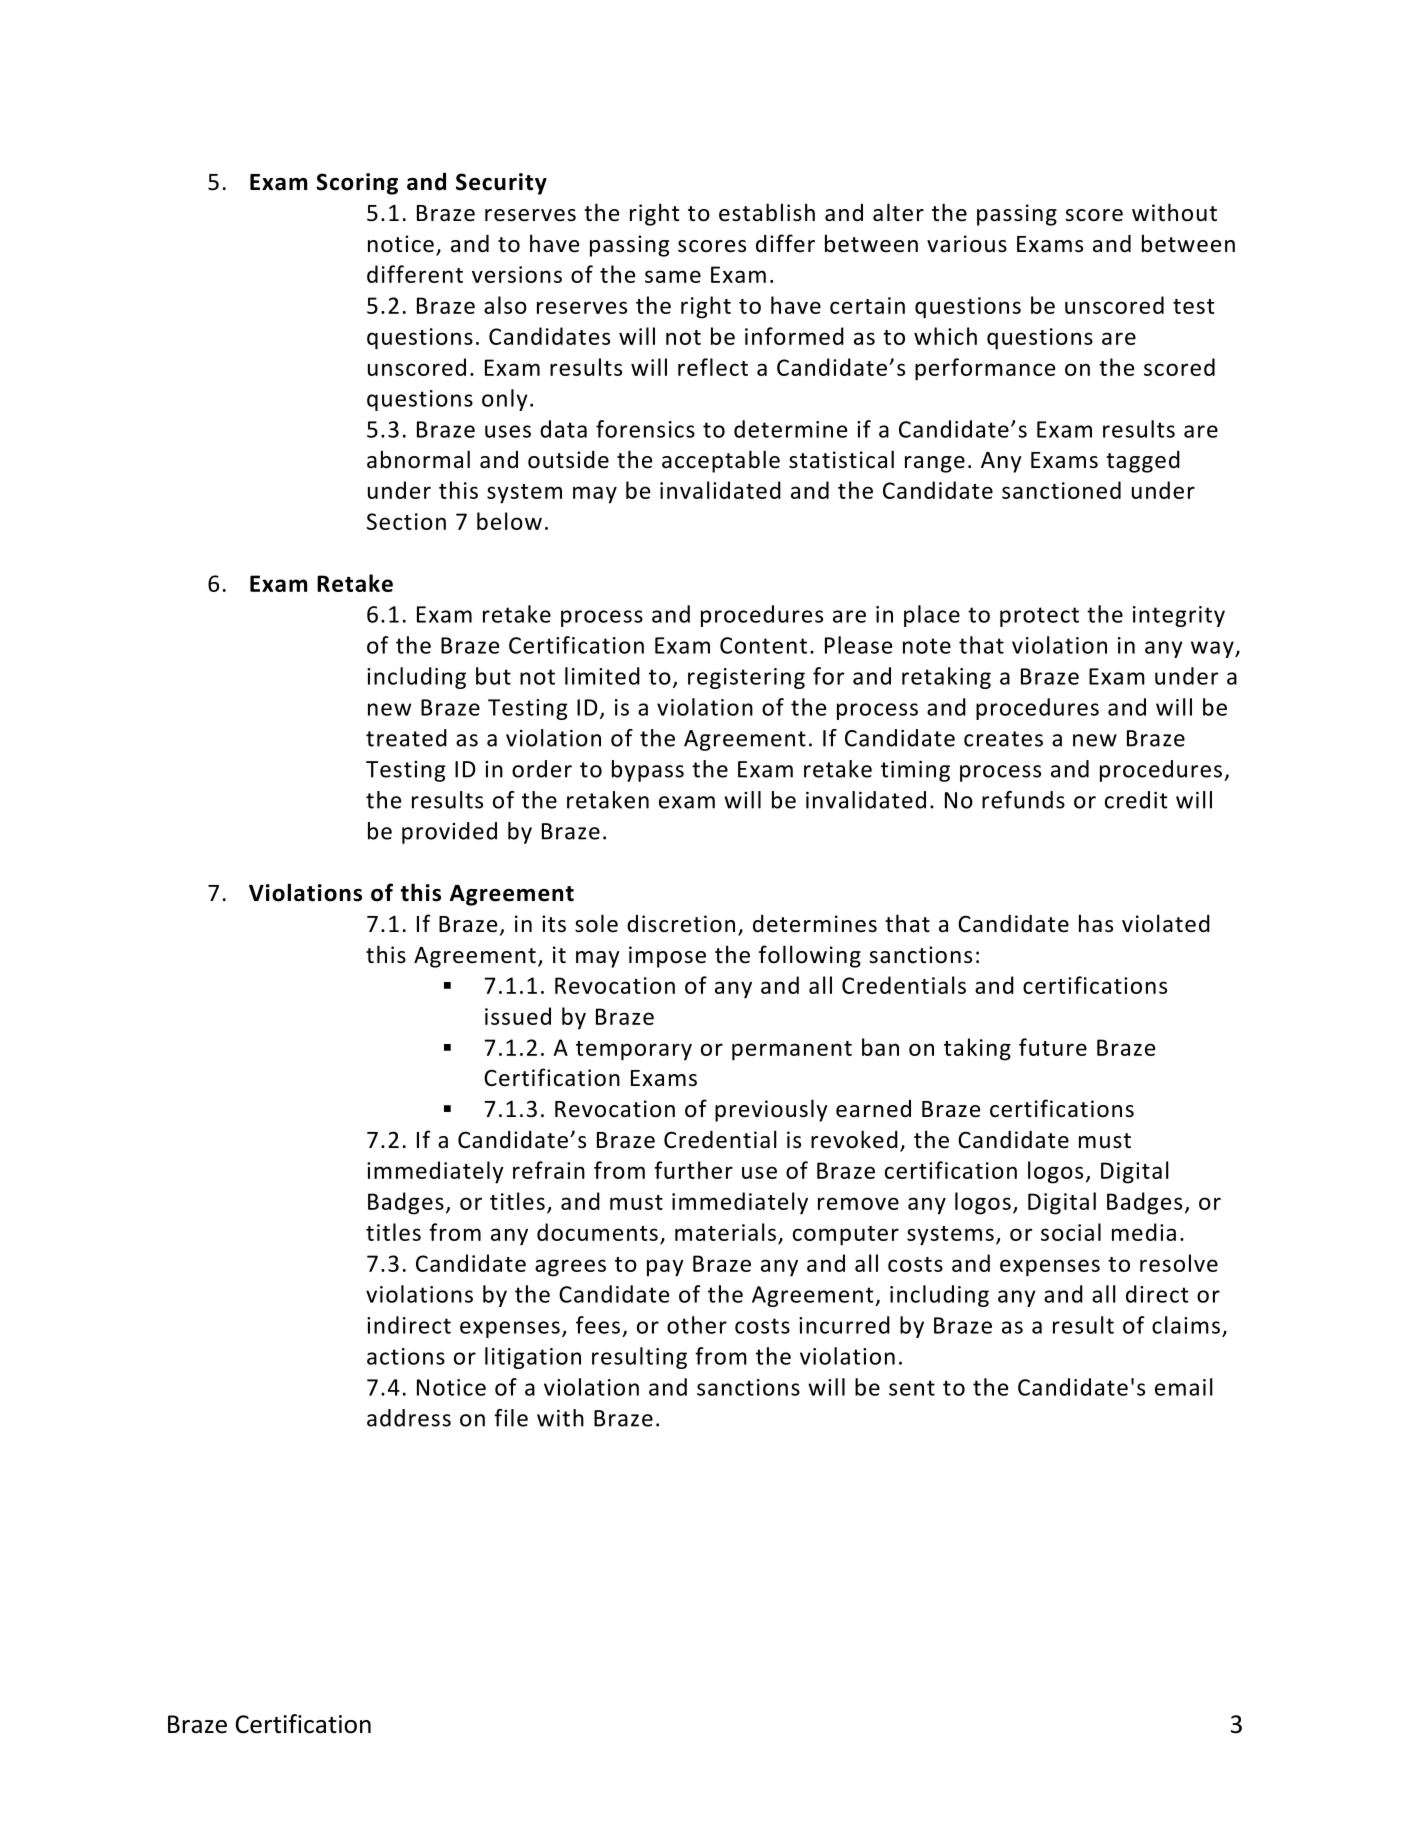  I want to click on incurred, so click(844, 1325).
